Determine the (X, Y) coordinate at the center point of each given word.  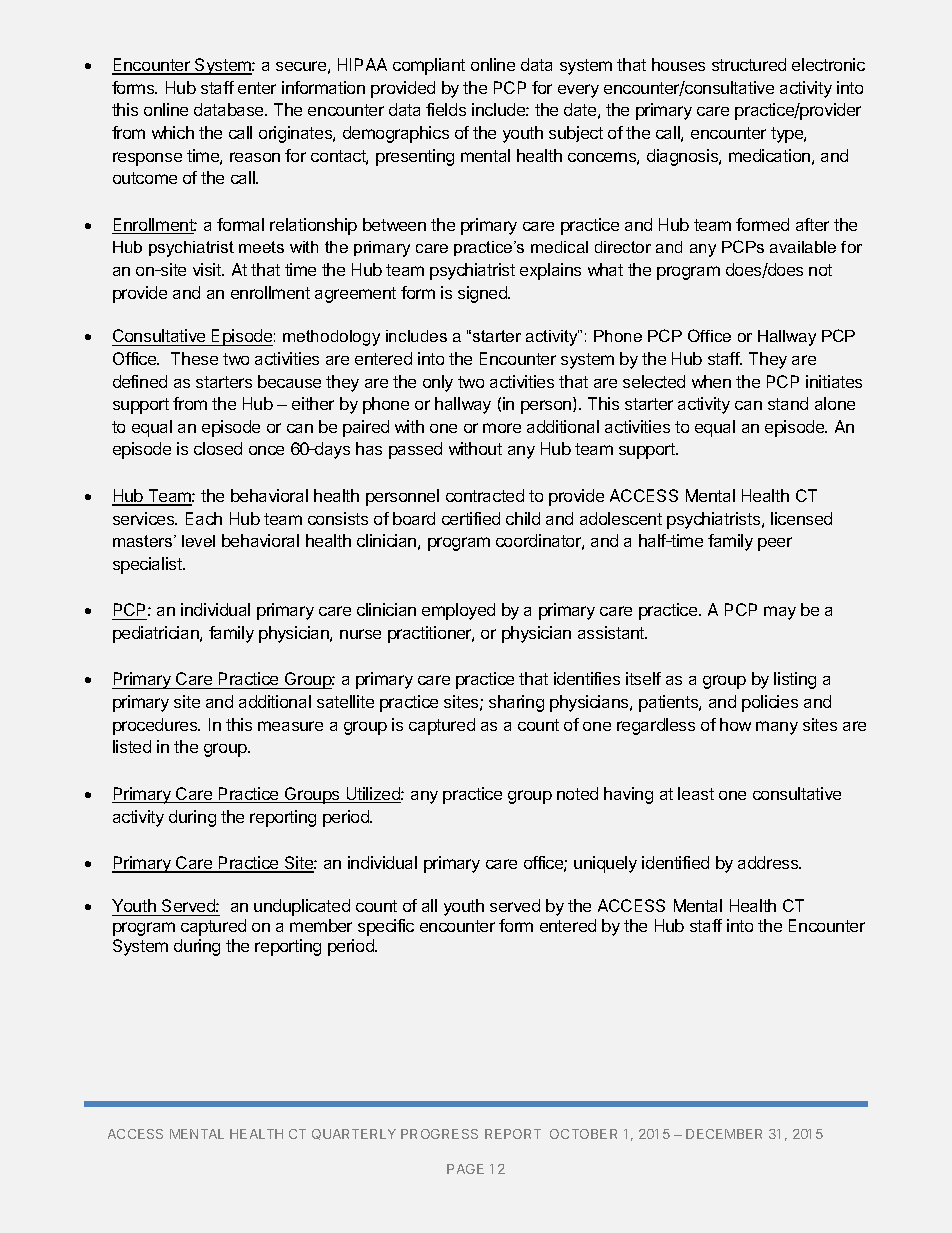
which (173, 132)
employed (458, 611)
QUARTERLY (354, 1134)
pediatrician (157, 634)
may (780, 613)
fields (446, 109)
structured (749, 64)
